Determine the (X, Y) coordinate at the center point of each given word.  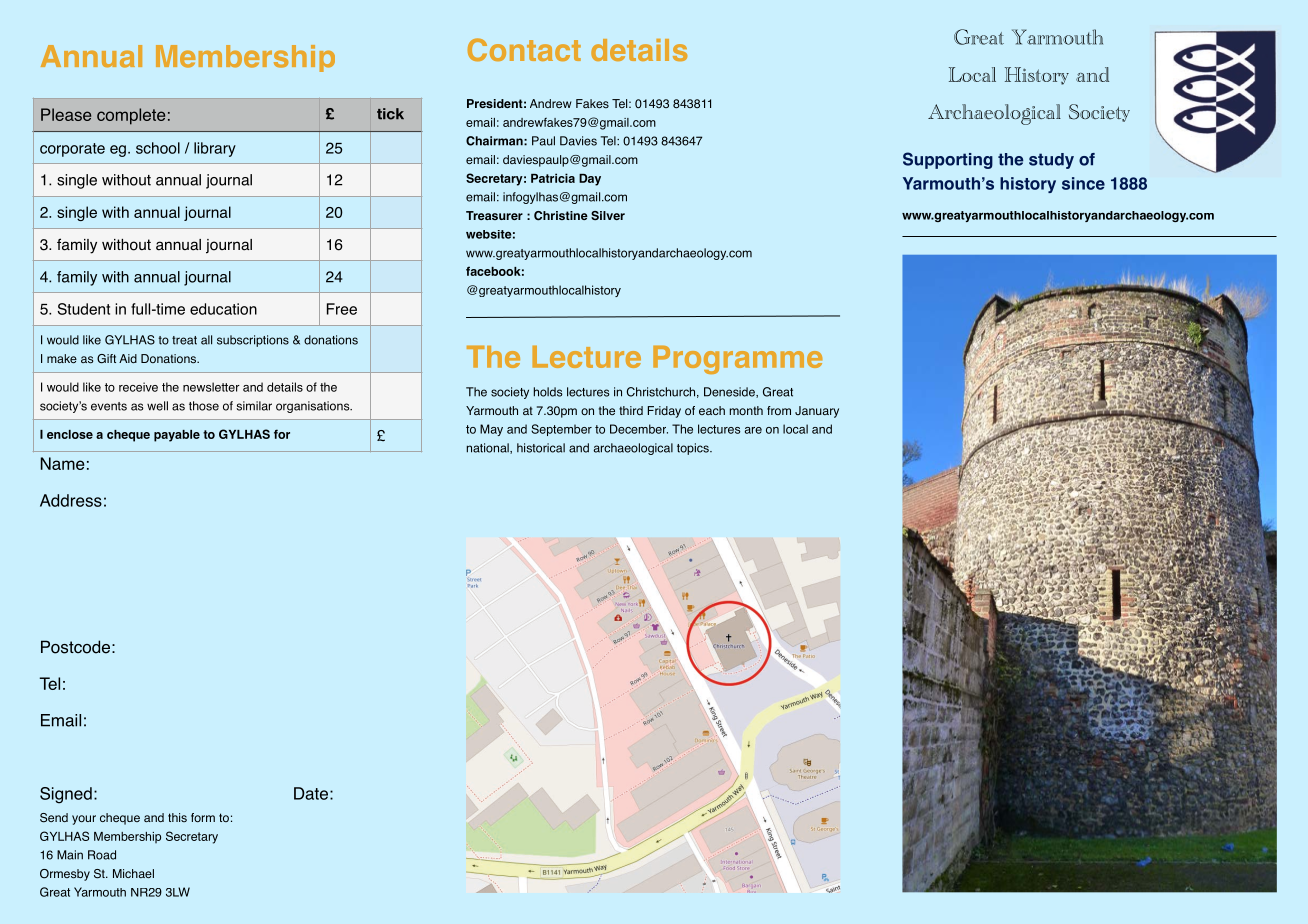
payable (177, 436)
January (817, 412)
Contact (524, 50)
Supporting (948, 160)
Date (311, 793)
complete (131, 116)
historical (541, 448)
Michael (133, 873)
